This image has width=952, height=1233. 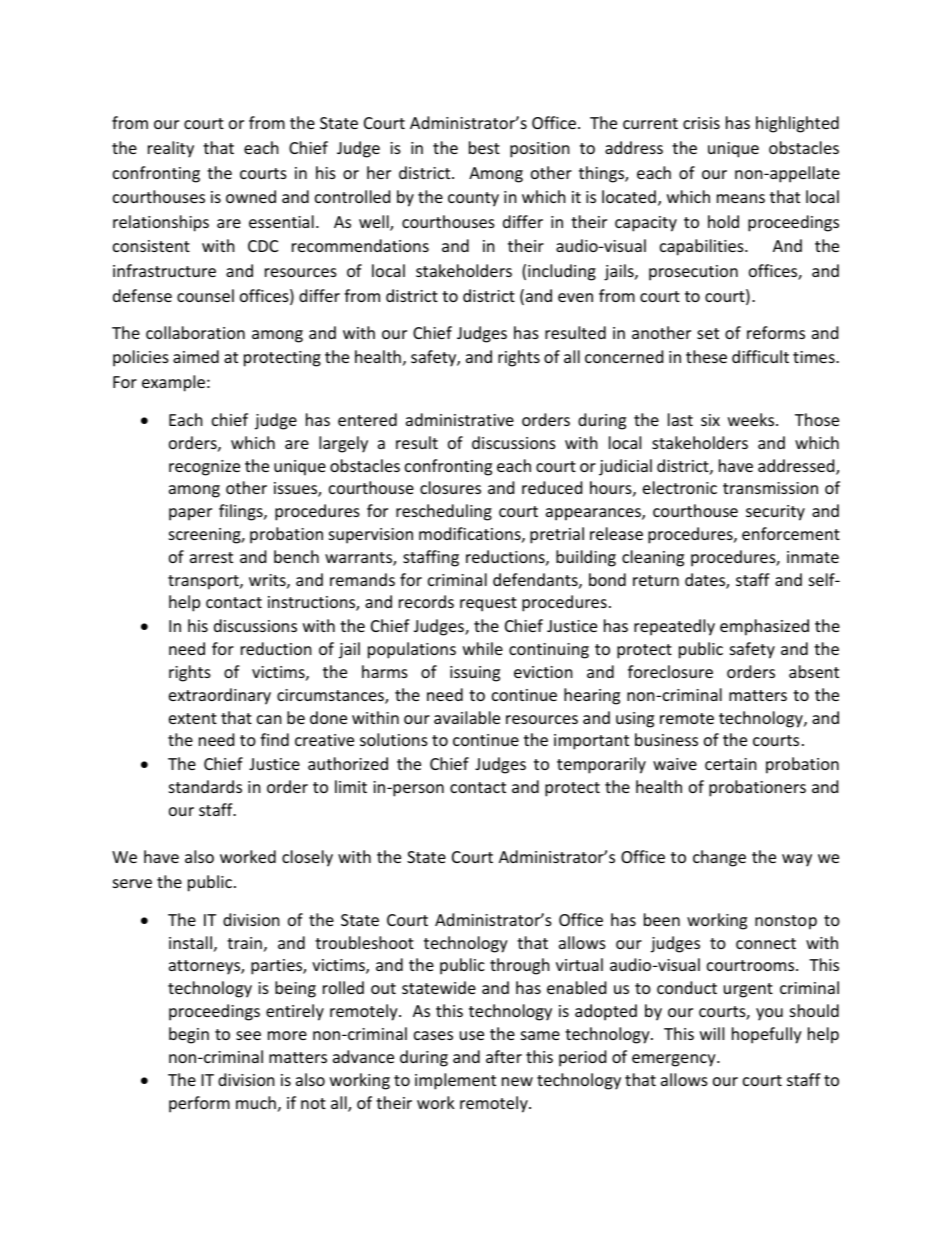 I want to click on emphasized, so click(x=764, y=627).
